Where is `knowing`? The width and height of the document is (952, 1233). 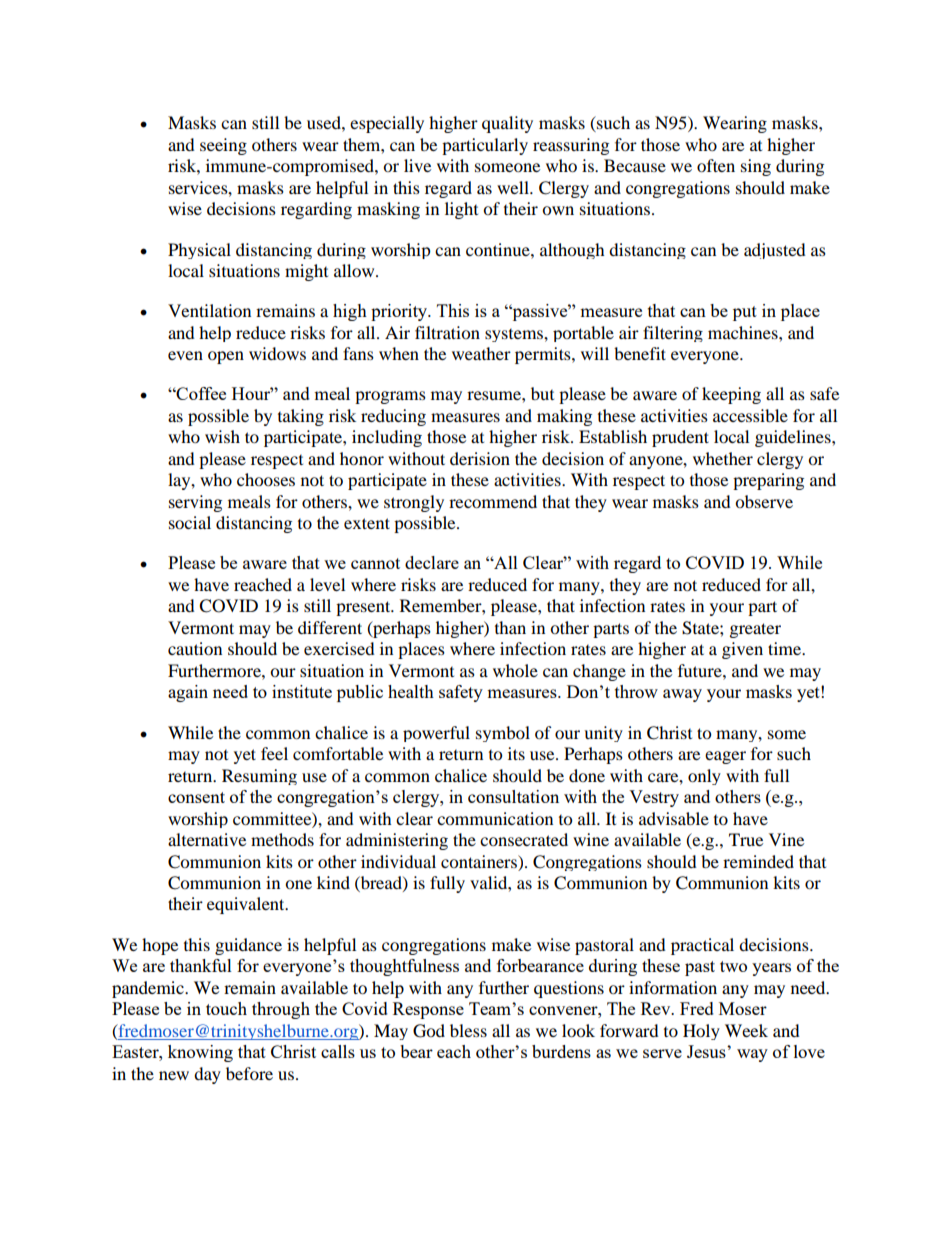 knowing is located at coordinates (200, 1053).
